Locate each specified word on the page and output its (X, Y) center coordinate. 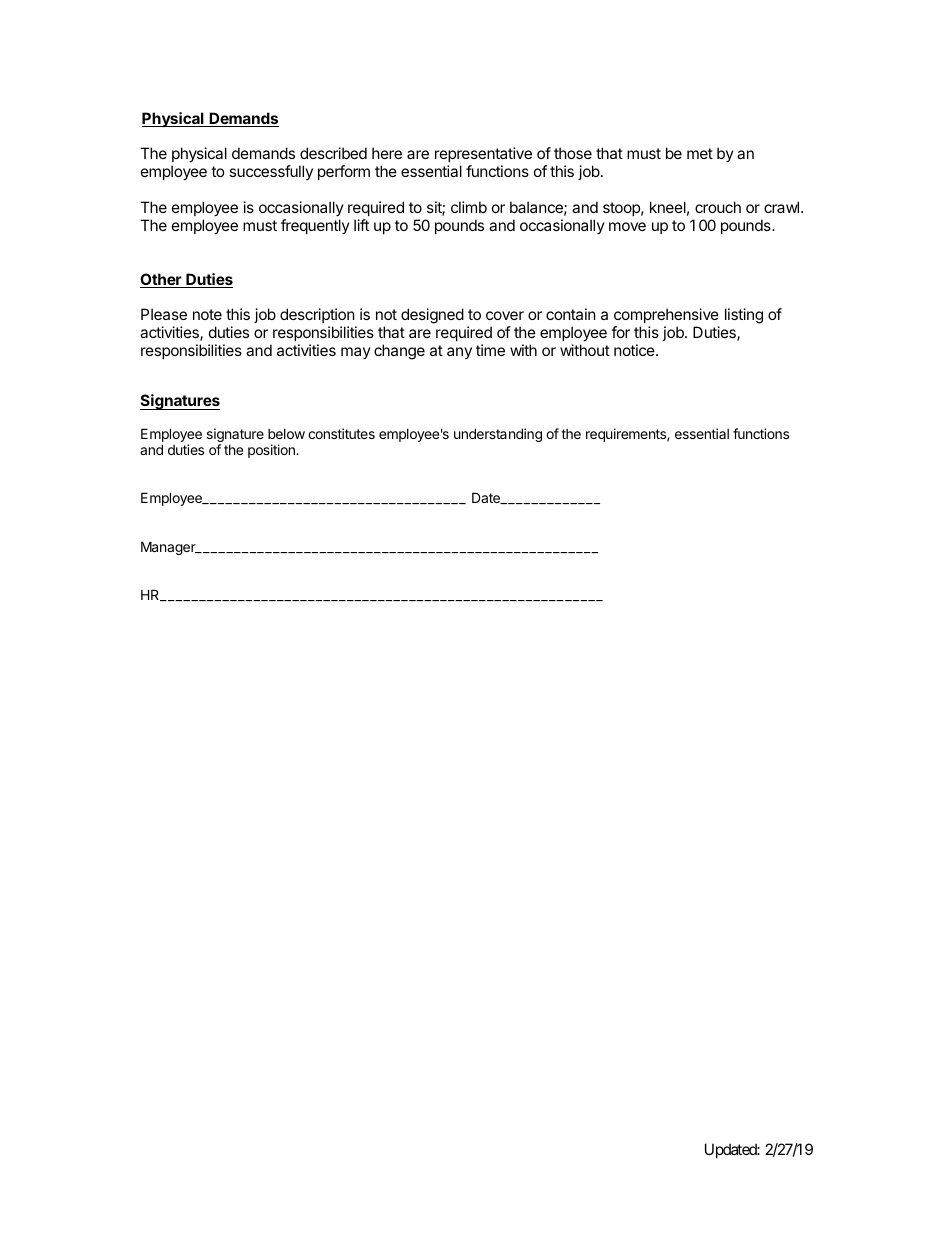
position (272, 451)
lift (361, 225)
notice (635, 350)
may (356, 353)
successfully (271, 172)
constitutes (341, 433)
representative (483, 154)
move (627, 226)
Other (162, 280)
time (490, 350)
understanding (498, 435)
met (700, 153)
